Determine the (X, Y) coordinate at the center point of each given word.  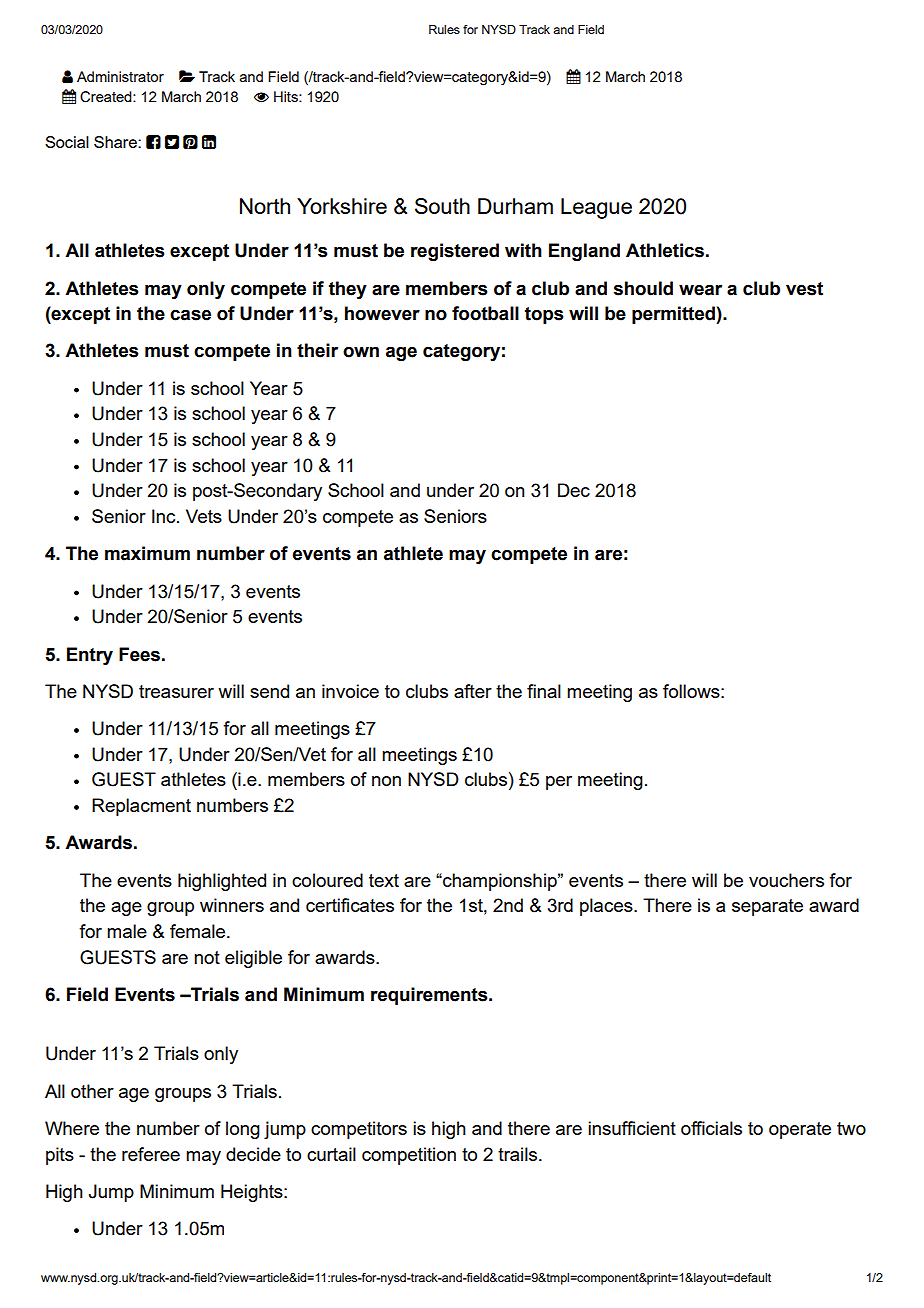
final (544, 691)
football (485, 313)
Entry (90, 656)
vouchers (786, 880)
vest (804, 289)
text (384, 880)
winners (232, 905)
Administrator (120, 76)
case (190, 315)
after (473, 691)
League (596, 208)
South (442, 206)
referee (151, 1154)
